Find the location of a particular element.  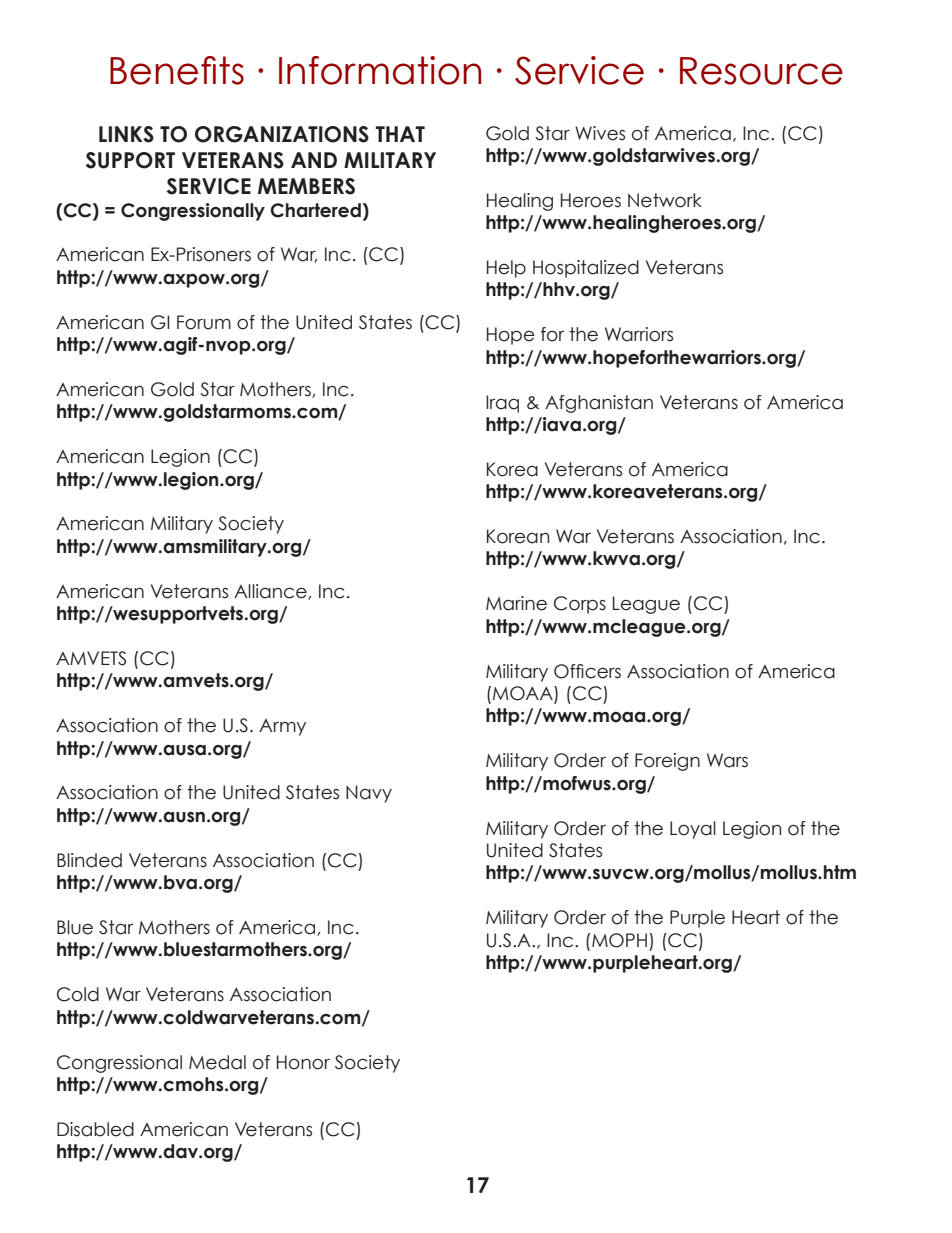

Iraq is located at coordinates (502, 404).
